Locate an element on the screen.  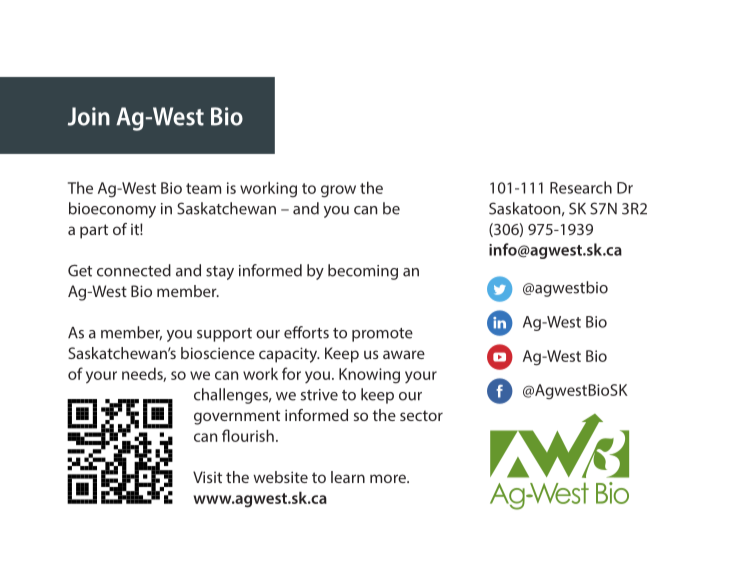
team is located at coordinates (203, 188).
